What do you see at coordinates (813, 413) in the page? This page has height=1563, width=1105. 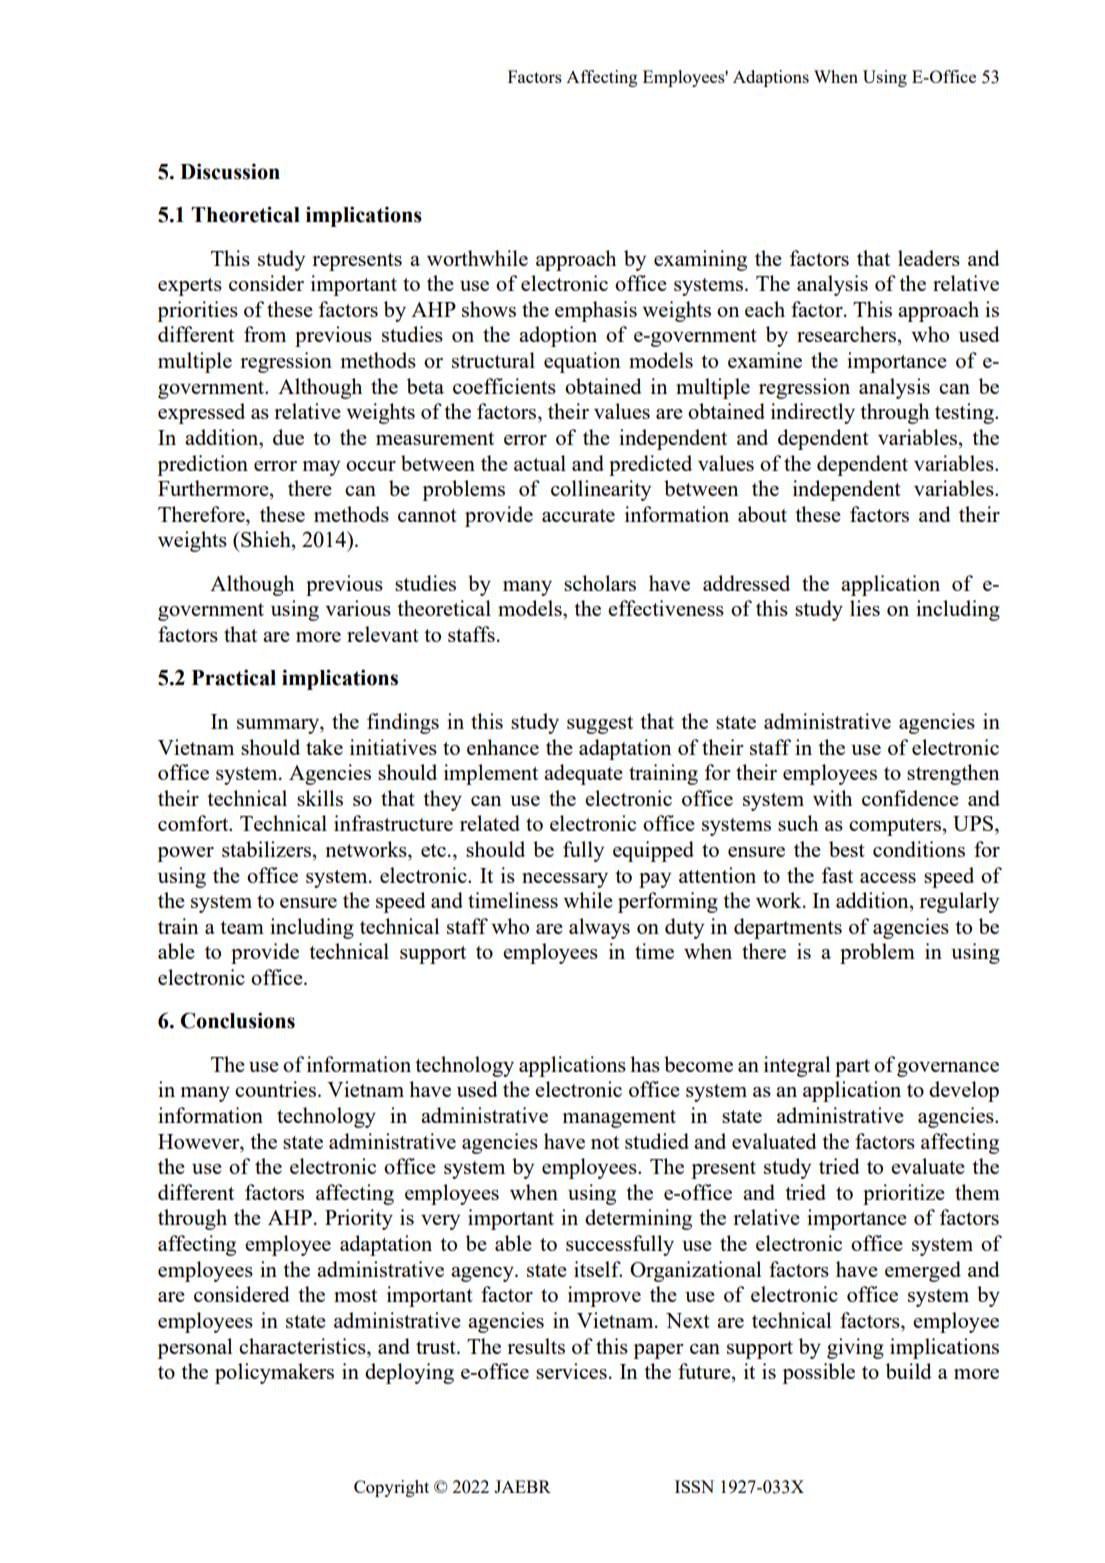 I see `indirectly` at bounding box center [813, 413].
